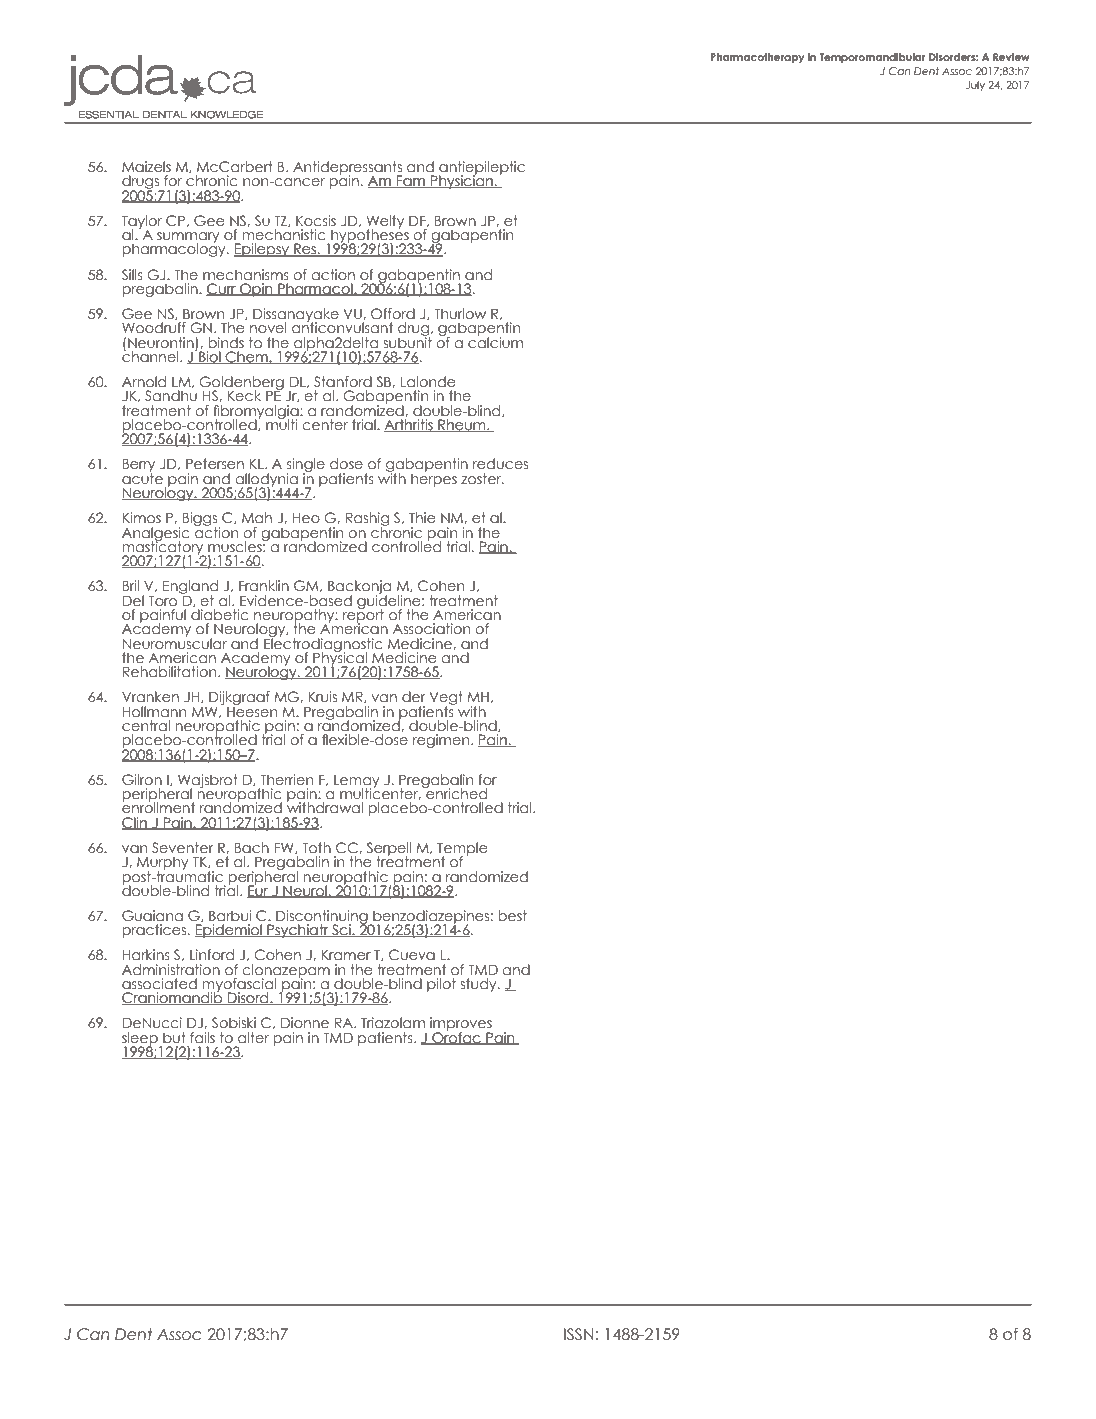 The image size is (1096, 1419). Describe the element at coordinates (229, 931) in the page. I see `Epidemiol` at that location.
